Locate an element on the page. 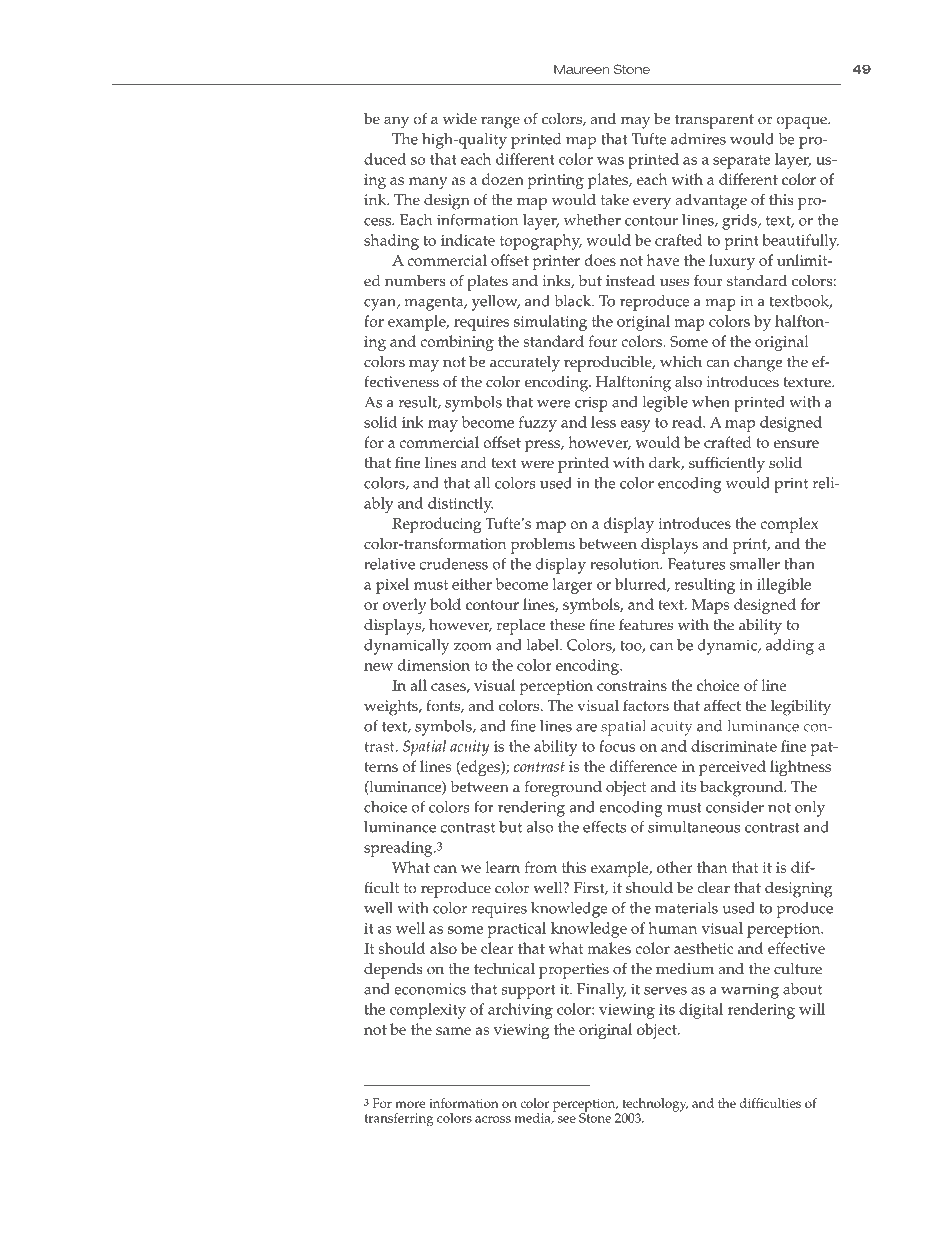 This page has width=952, height=1233. discriminate is located at coordinates (734, 746).
